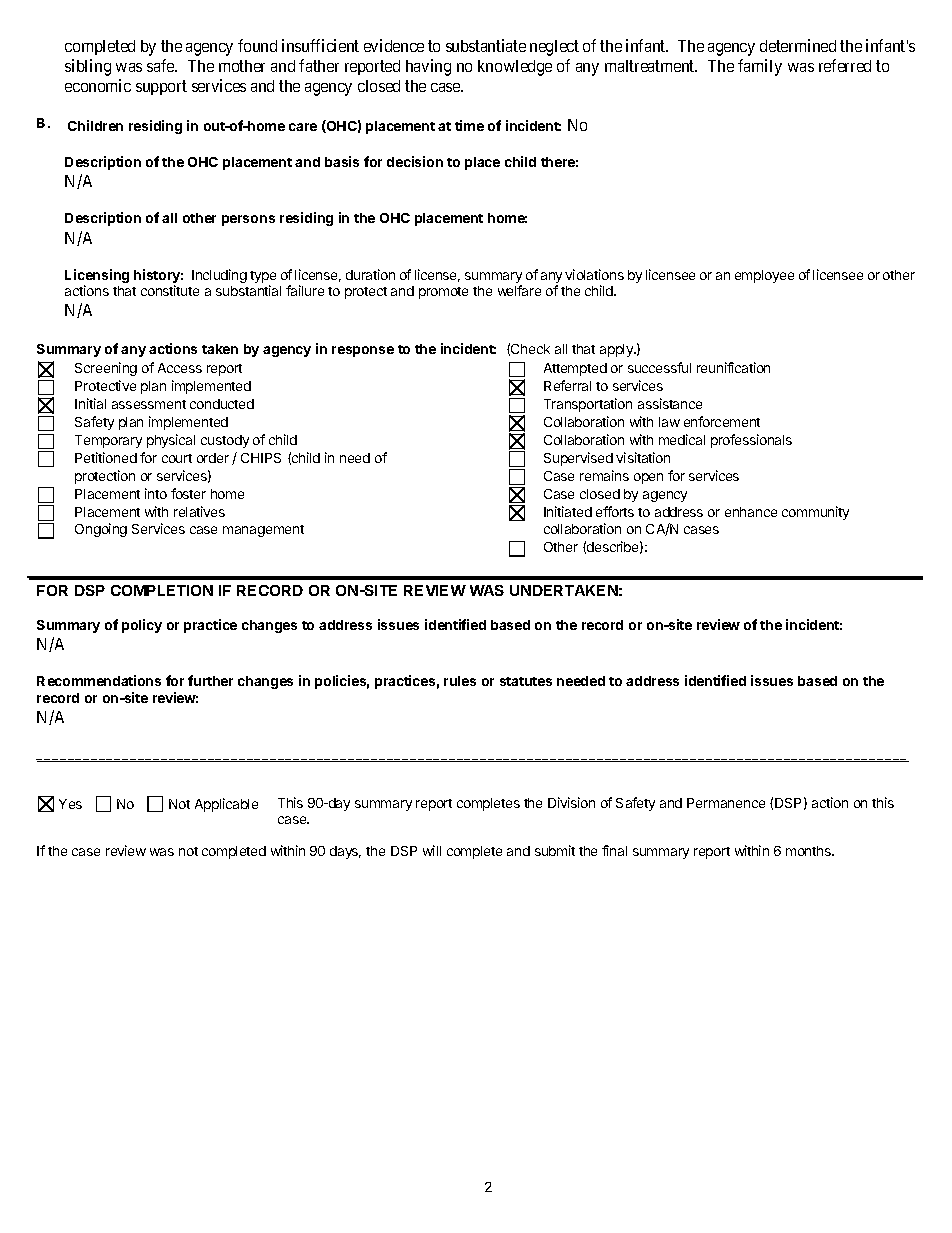 This page has height=1233, width=952. What do you see at coordinates (170, 290) in the page?
I see `constitute` at bounding box center [170, 290].
